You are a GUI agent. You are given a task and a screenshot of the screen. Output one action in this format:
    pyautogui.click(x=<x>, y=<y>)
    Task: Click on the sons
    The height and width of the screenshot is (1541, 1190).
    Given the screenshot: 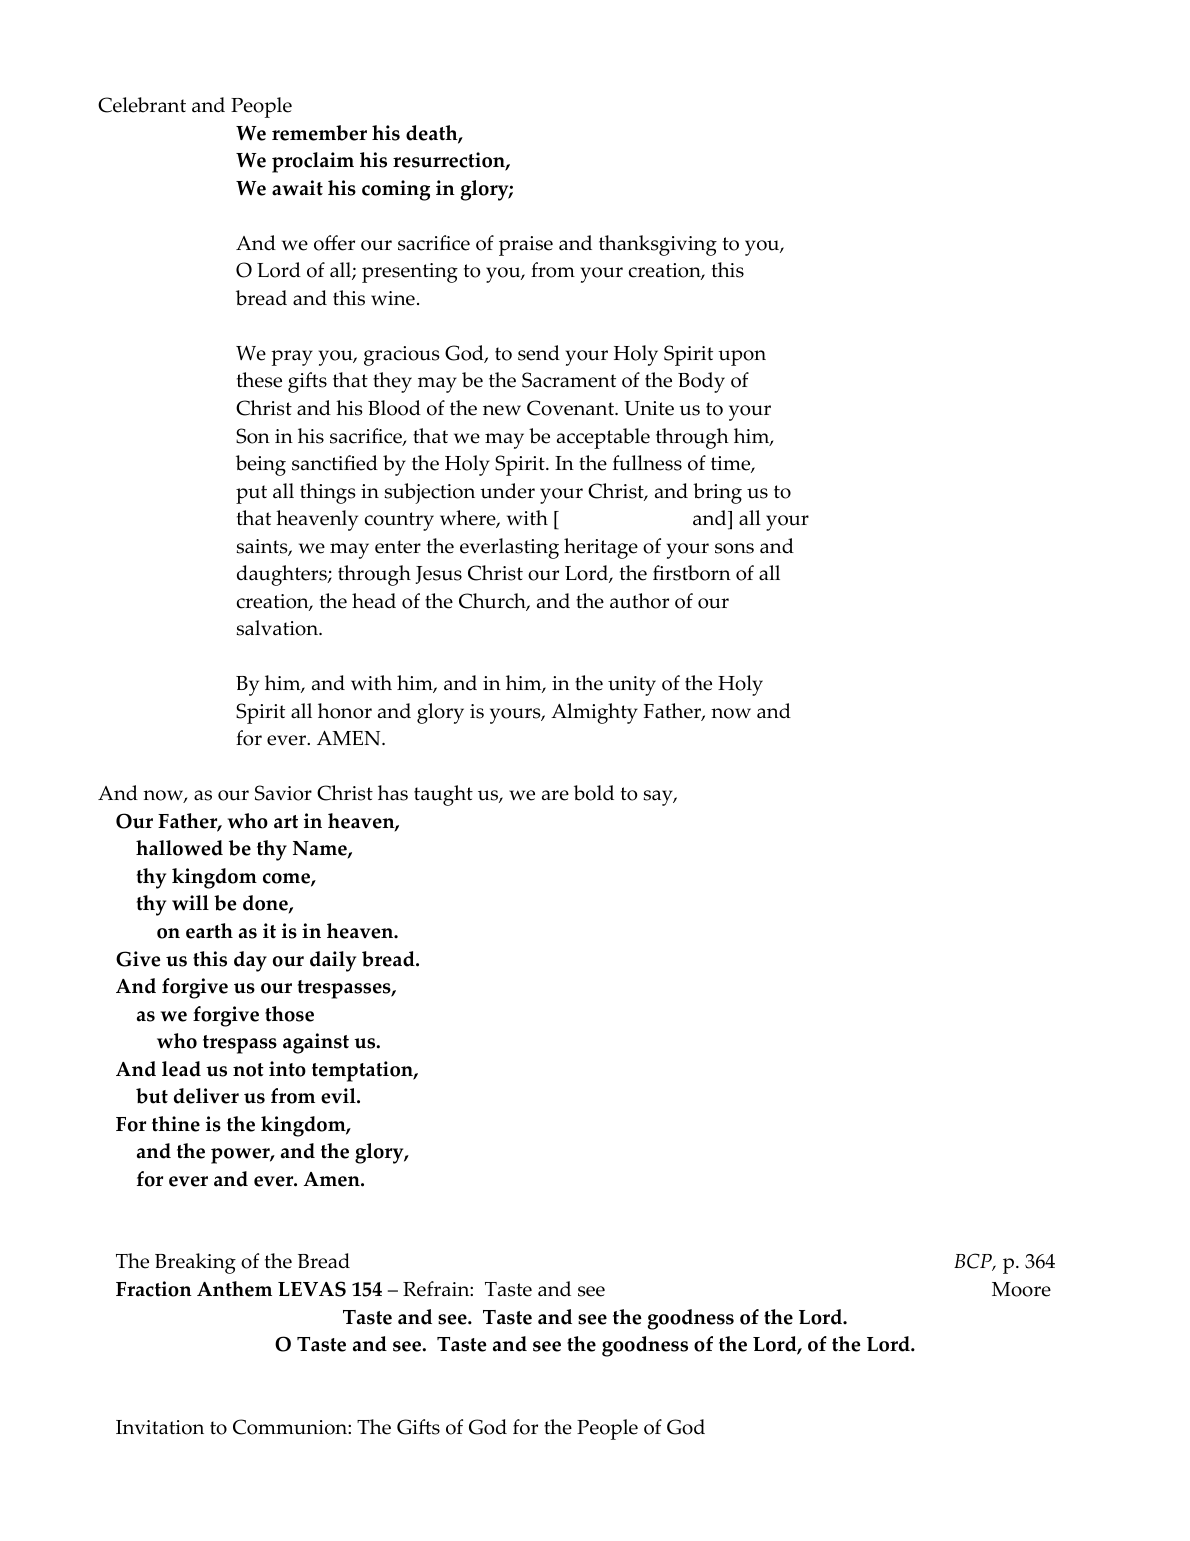 What is the action you would take?
    pyautogui.click(x=734, y=548)
